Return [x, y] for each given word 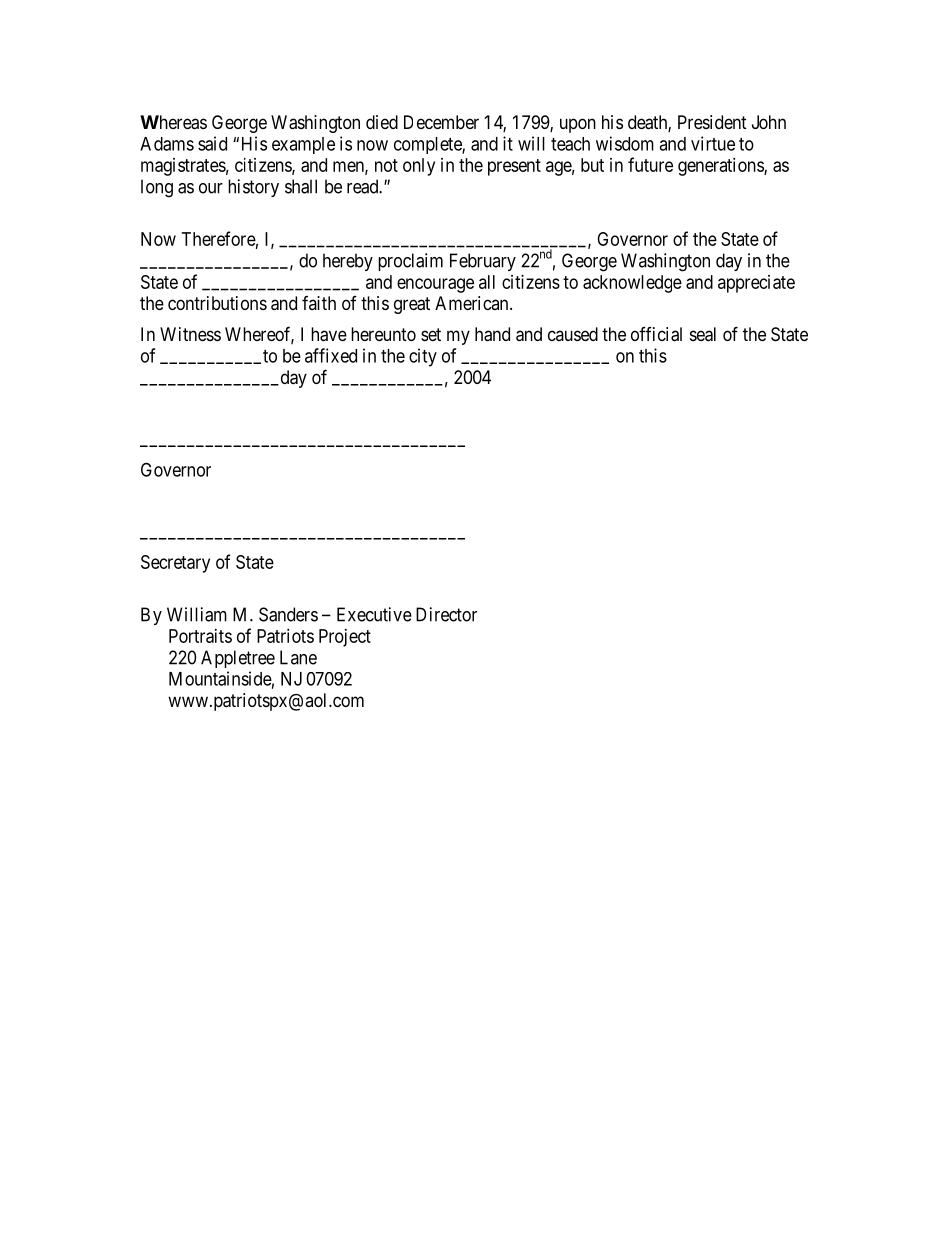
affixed [331, 355]
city [423, 357]
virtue [713, 143]
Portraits [200, 636]
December [441, 122]
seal [703, 334]
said [212, 143]
